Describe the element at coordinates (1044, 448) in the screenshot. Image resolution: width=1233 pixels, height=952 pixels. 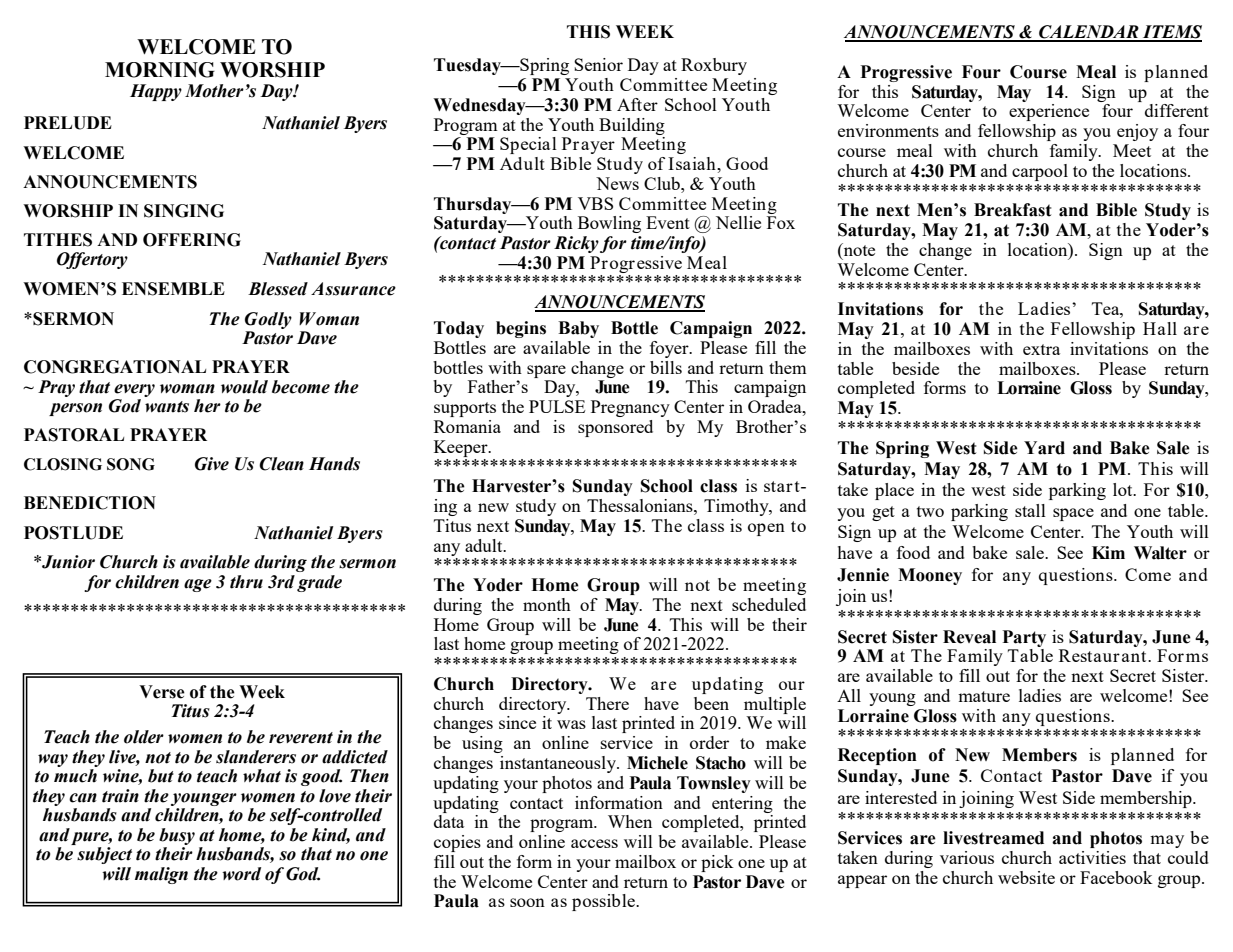
I see `Yard` at that location.
